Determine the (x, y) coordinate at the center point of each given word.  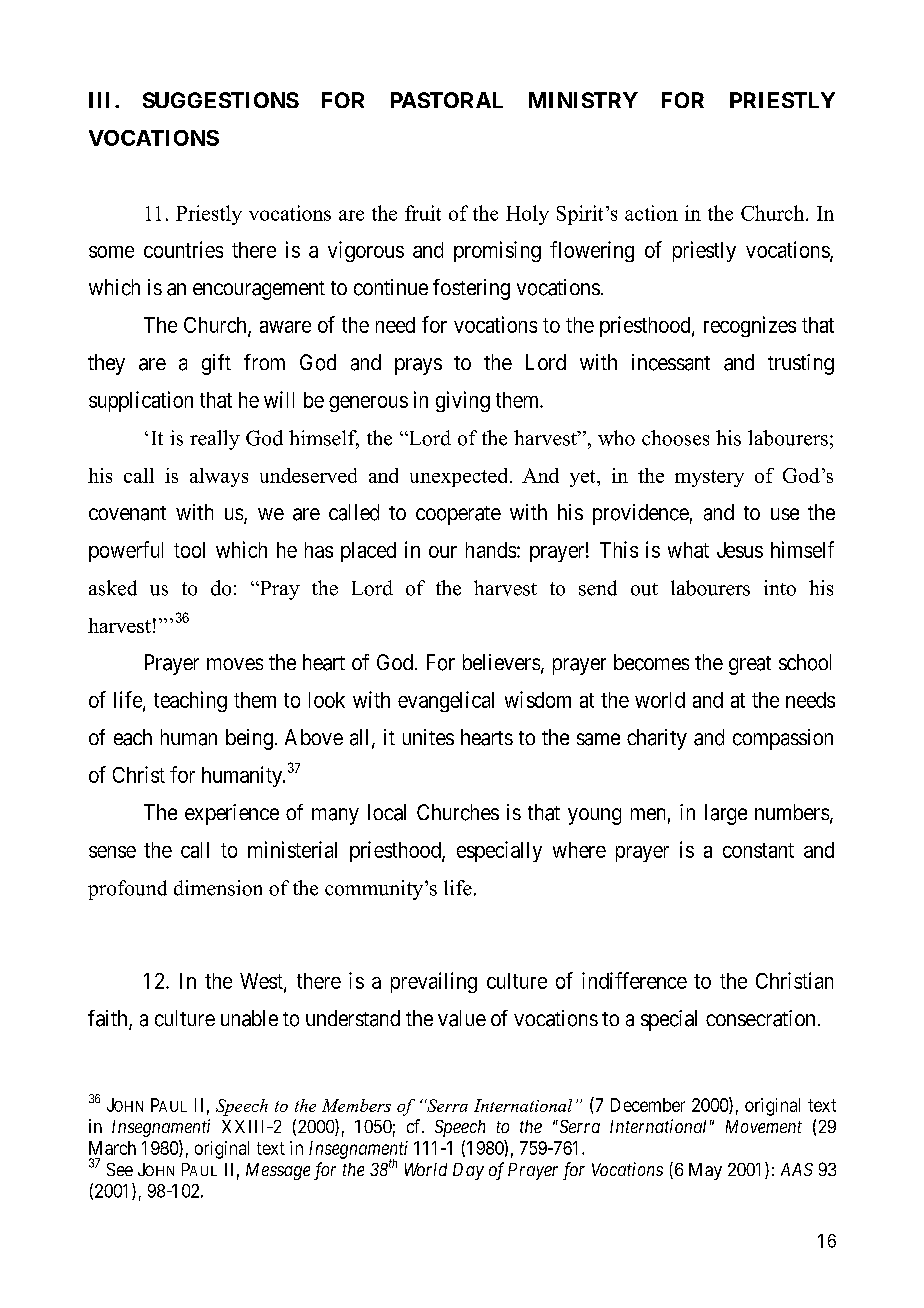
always (219, 477)
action (651, 213)
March (112, 1148)
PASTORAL (447, 100)
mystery (709, 478)
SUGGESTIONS (221, 100)
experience (232, 814)
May (705, 1171)
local (387, 812)
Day (468, 1171)
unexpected (460, 477)
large (726, 814)
